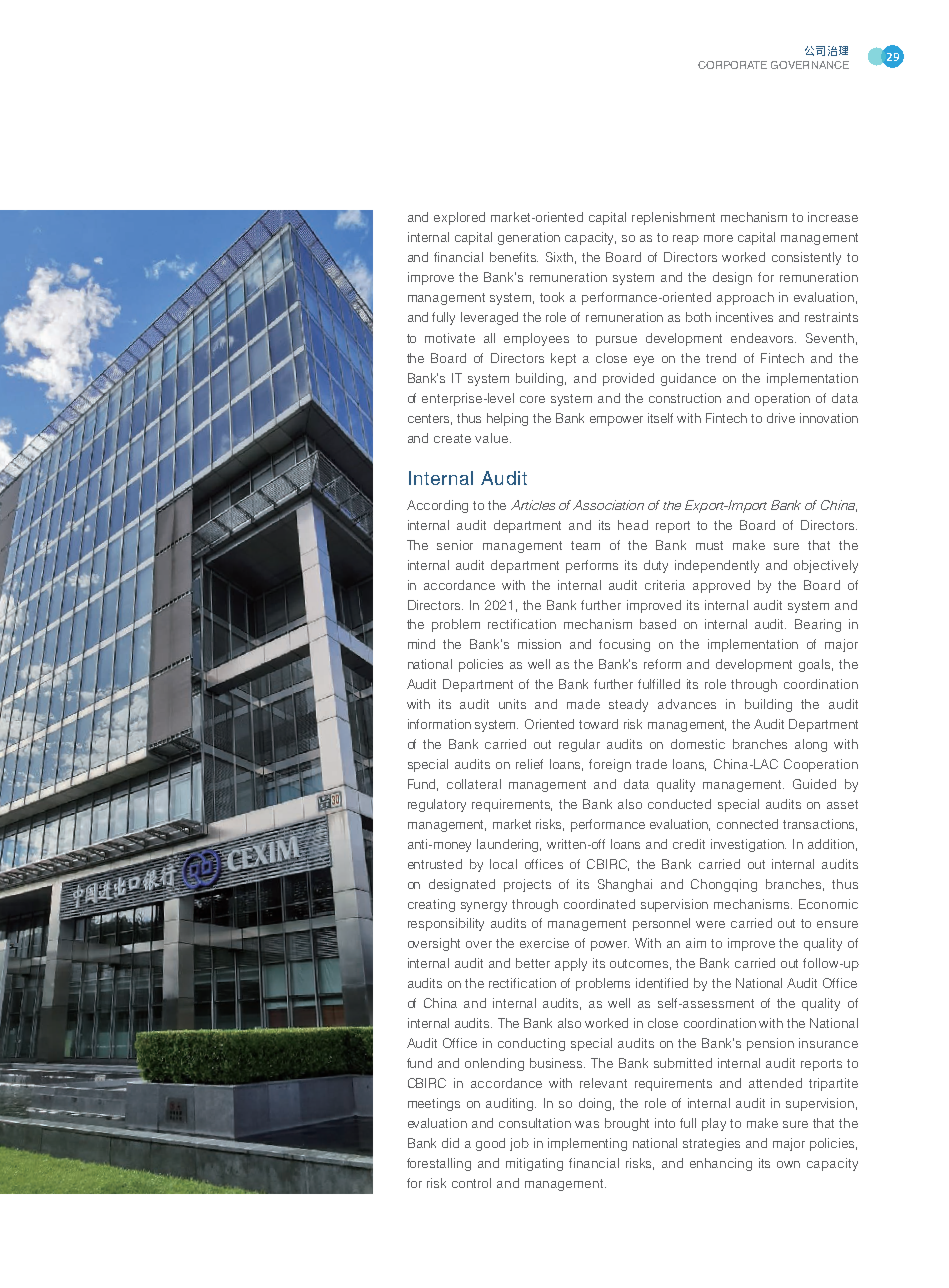 This screenshot has height=1288, width=949. What do you see at coordinates (450, 338) in the screenshot?
I see `motivate` at bounding box center [450, 338].
